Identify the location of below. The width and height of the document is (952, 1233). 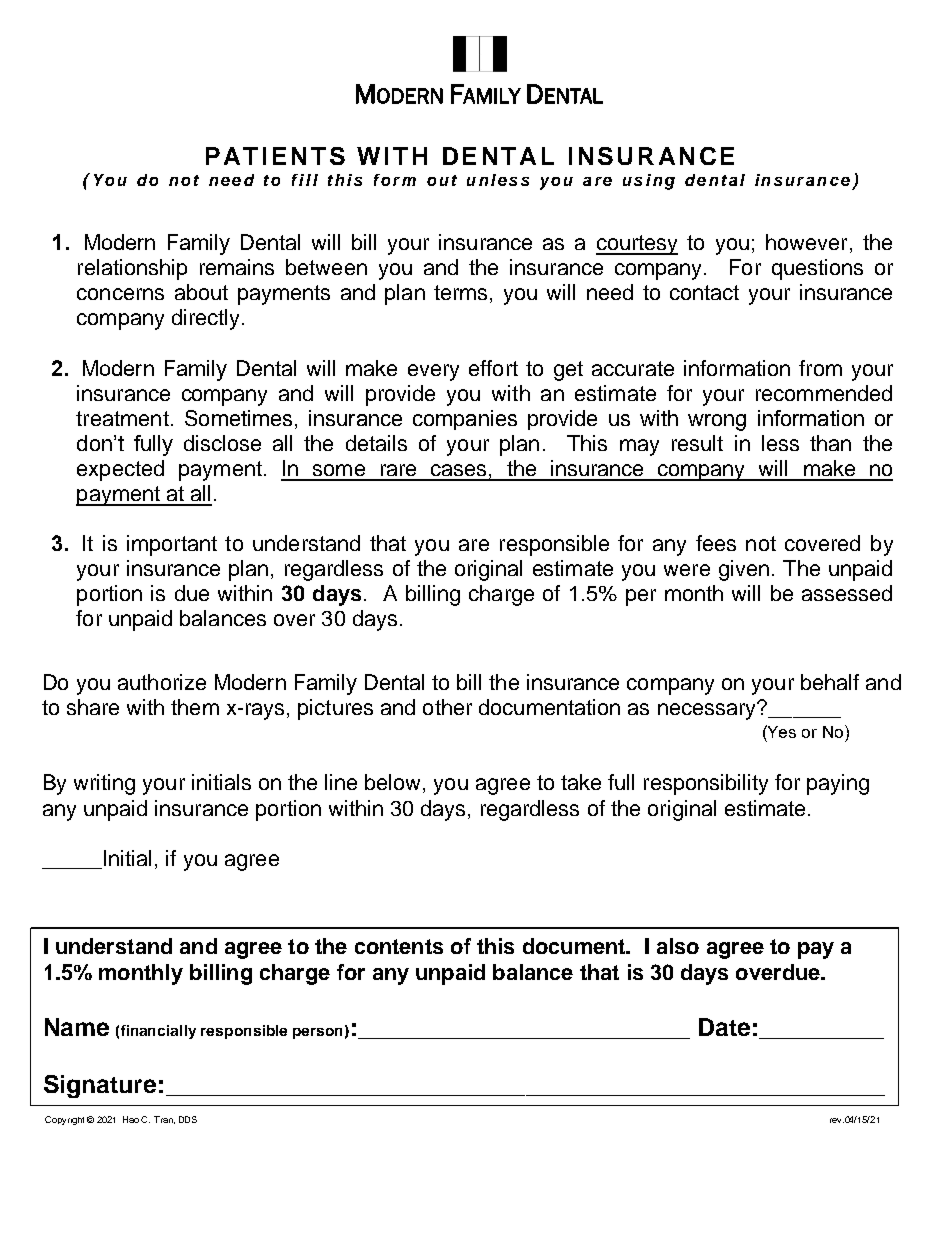
(392, 782).
